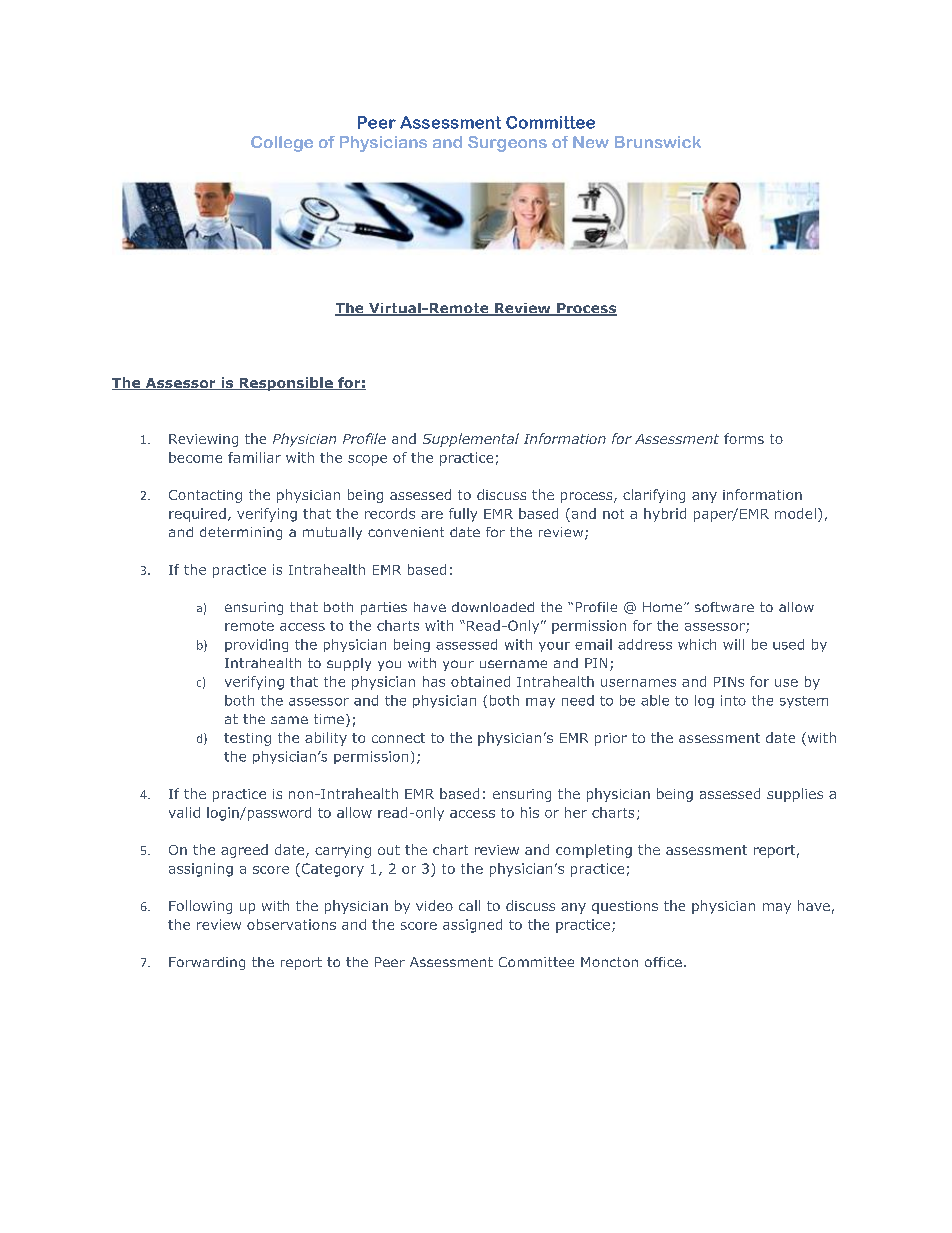  What do you see at coordinates (256, 645) in the page?
I see `providing` at bounding box center [256, 645].
